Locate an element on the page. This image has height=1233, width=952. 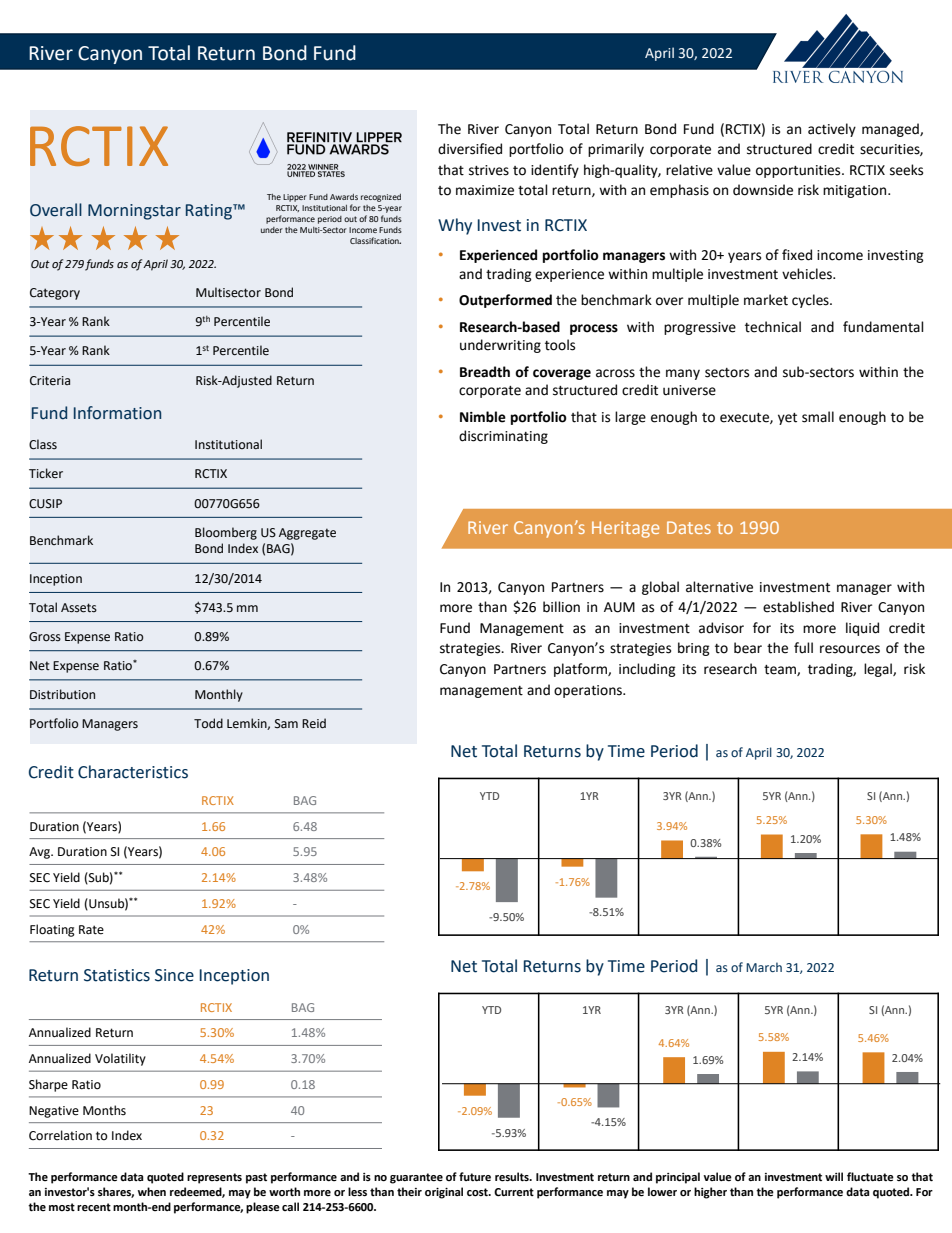
full is located at coordinates (803, 648).
